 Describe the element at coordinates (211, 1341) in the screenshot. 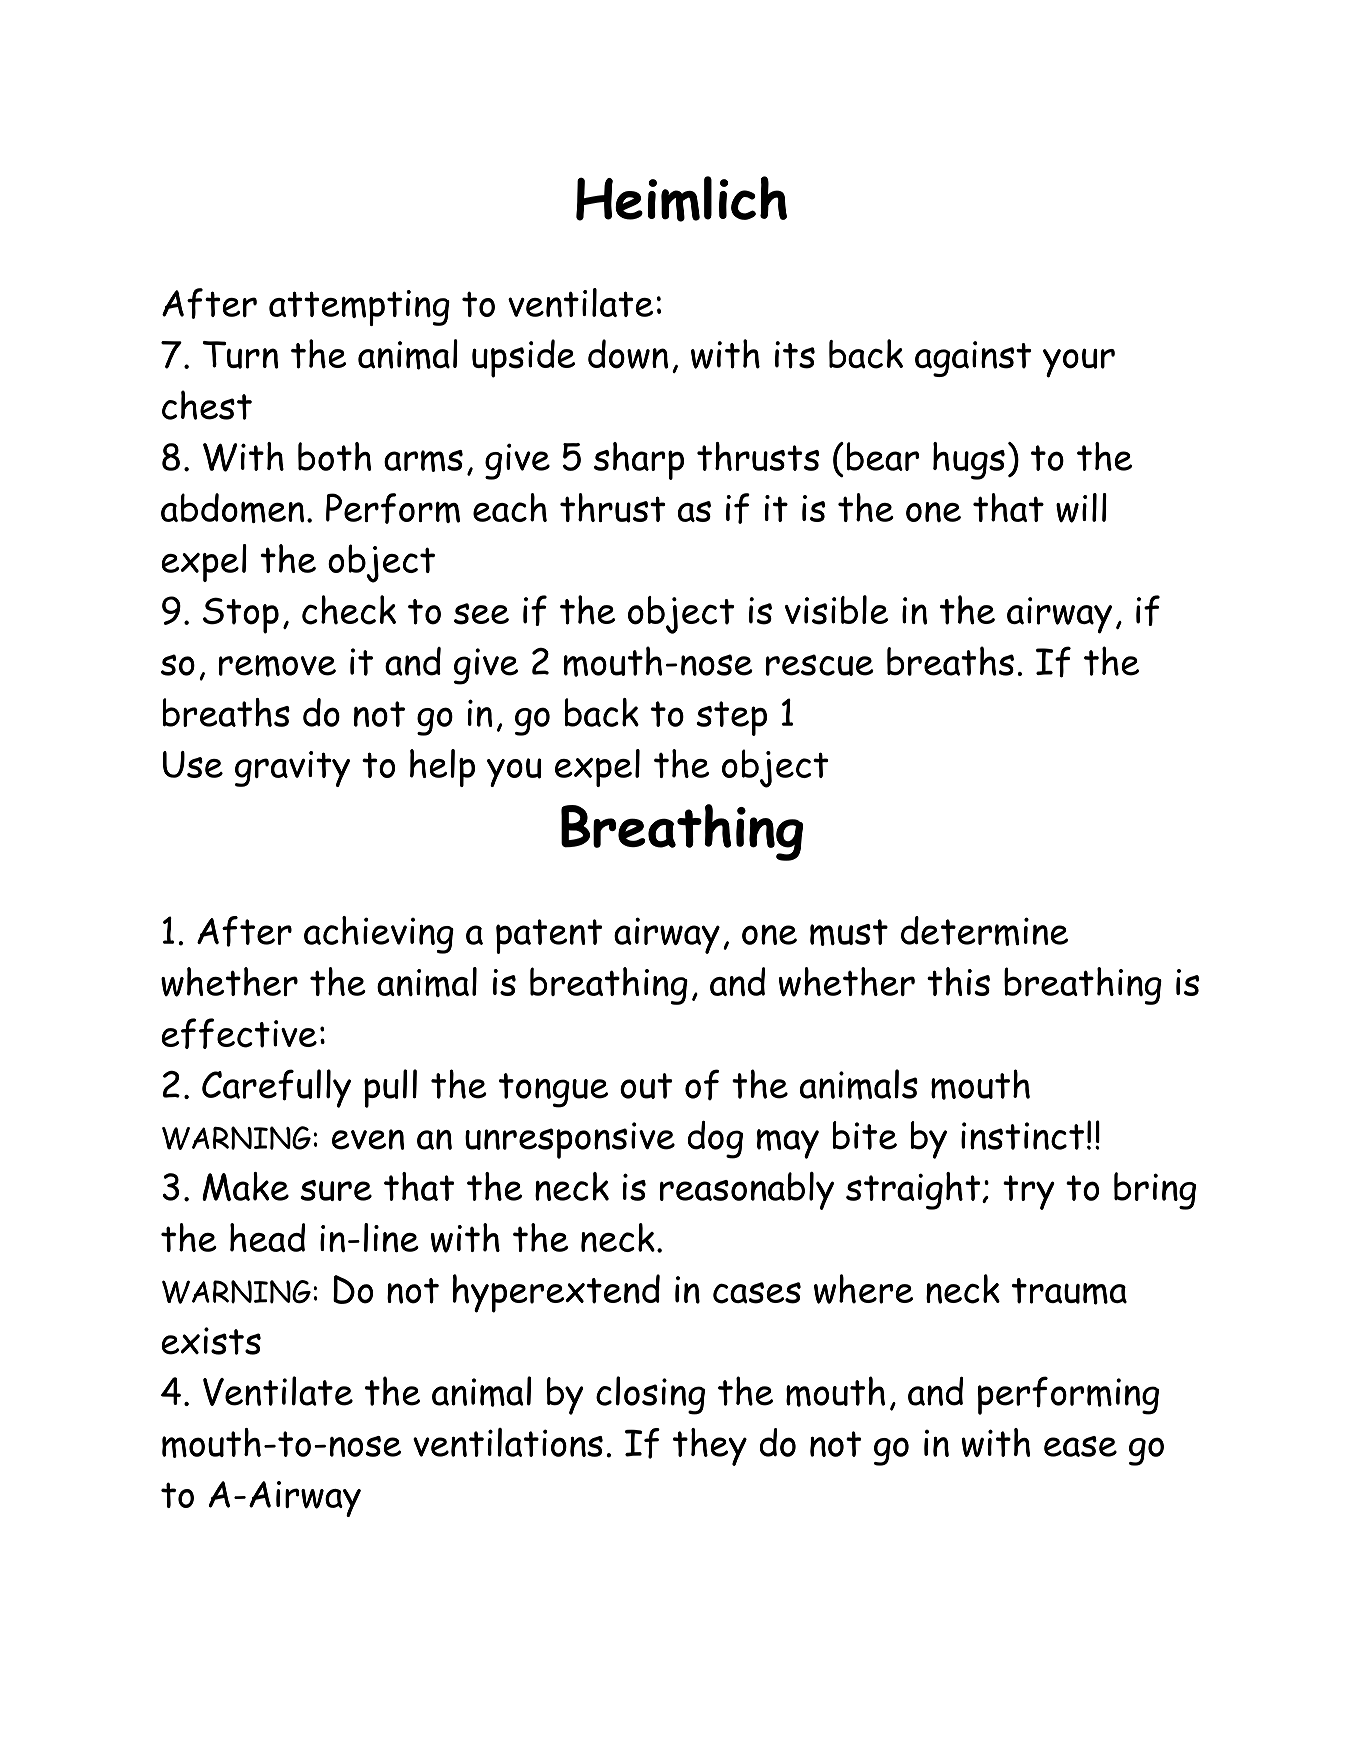

I see `exists` at that location.
